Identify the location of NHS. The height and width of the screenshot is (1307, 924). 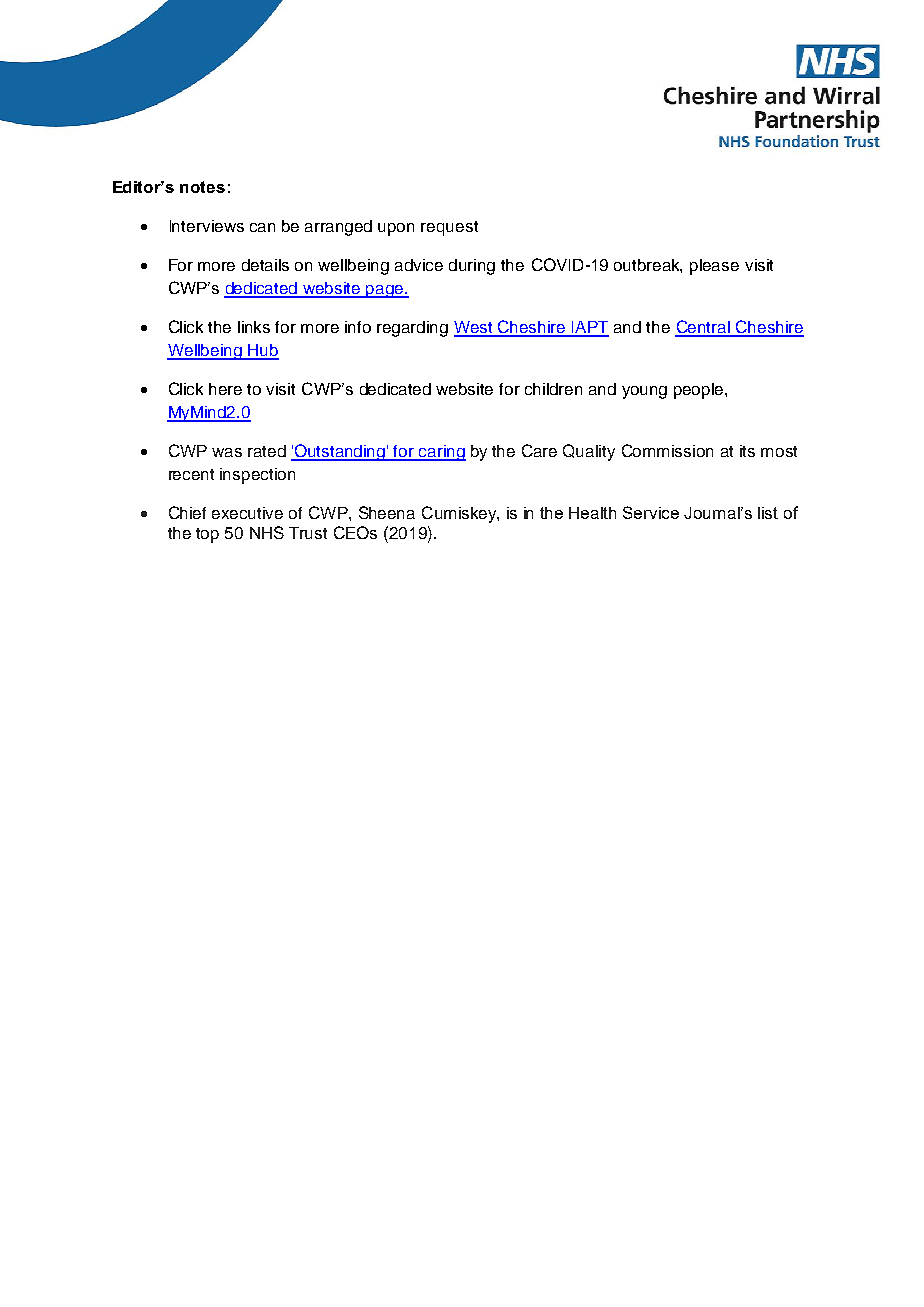
(267, 532).
